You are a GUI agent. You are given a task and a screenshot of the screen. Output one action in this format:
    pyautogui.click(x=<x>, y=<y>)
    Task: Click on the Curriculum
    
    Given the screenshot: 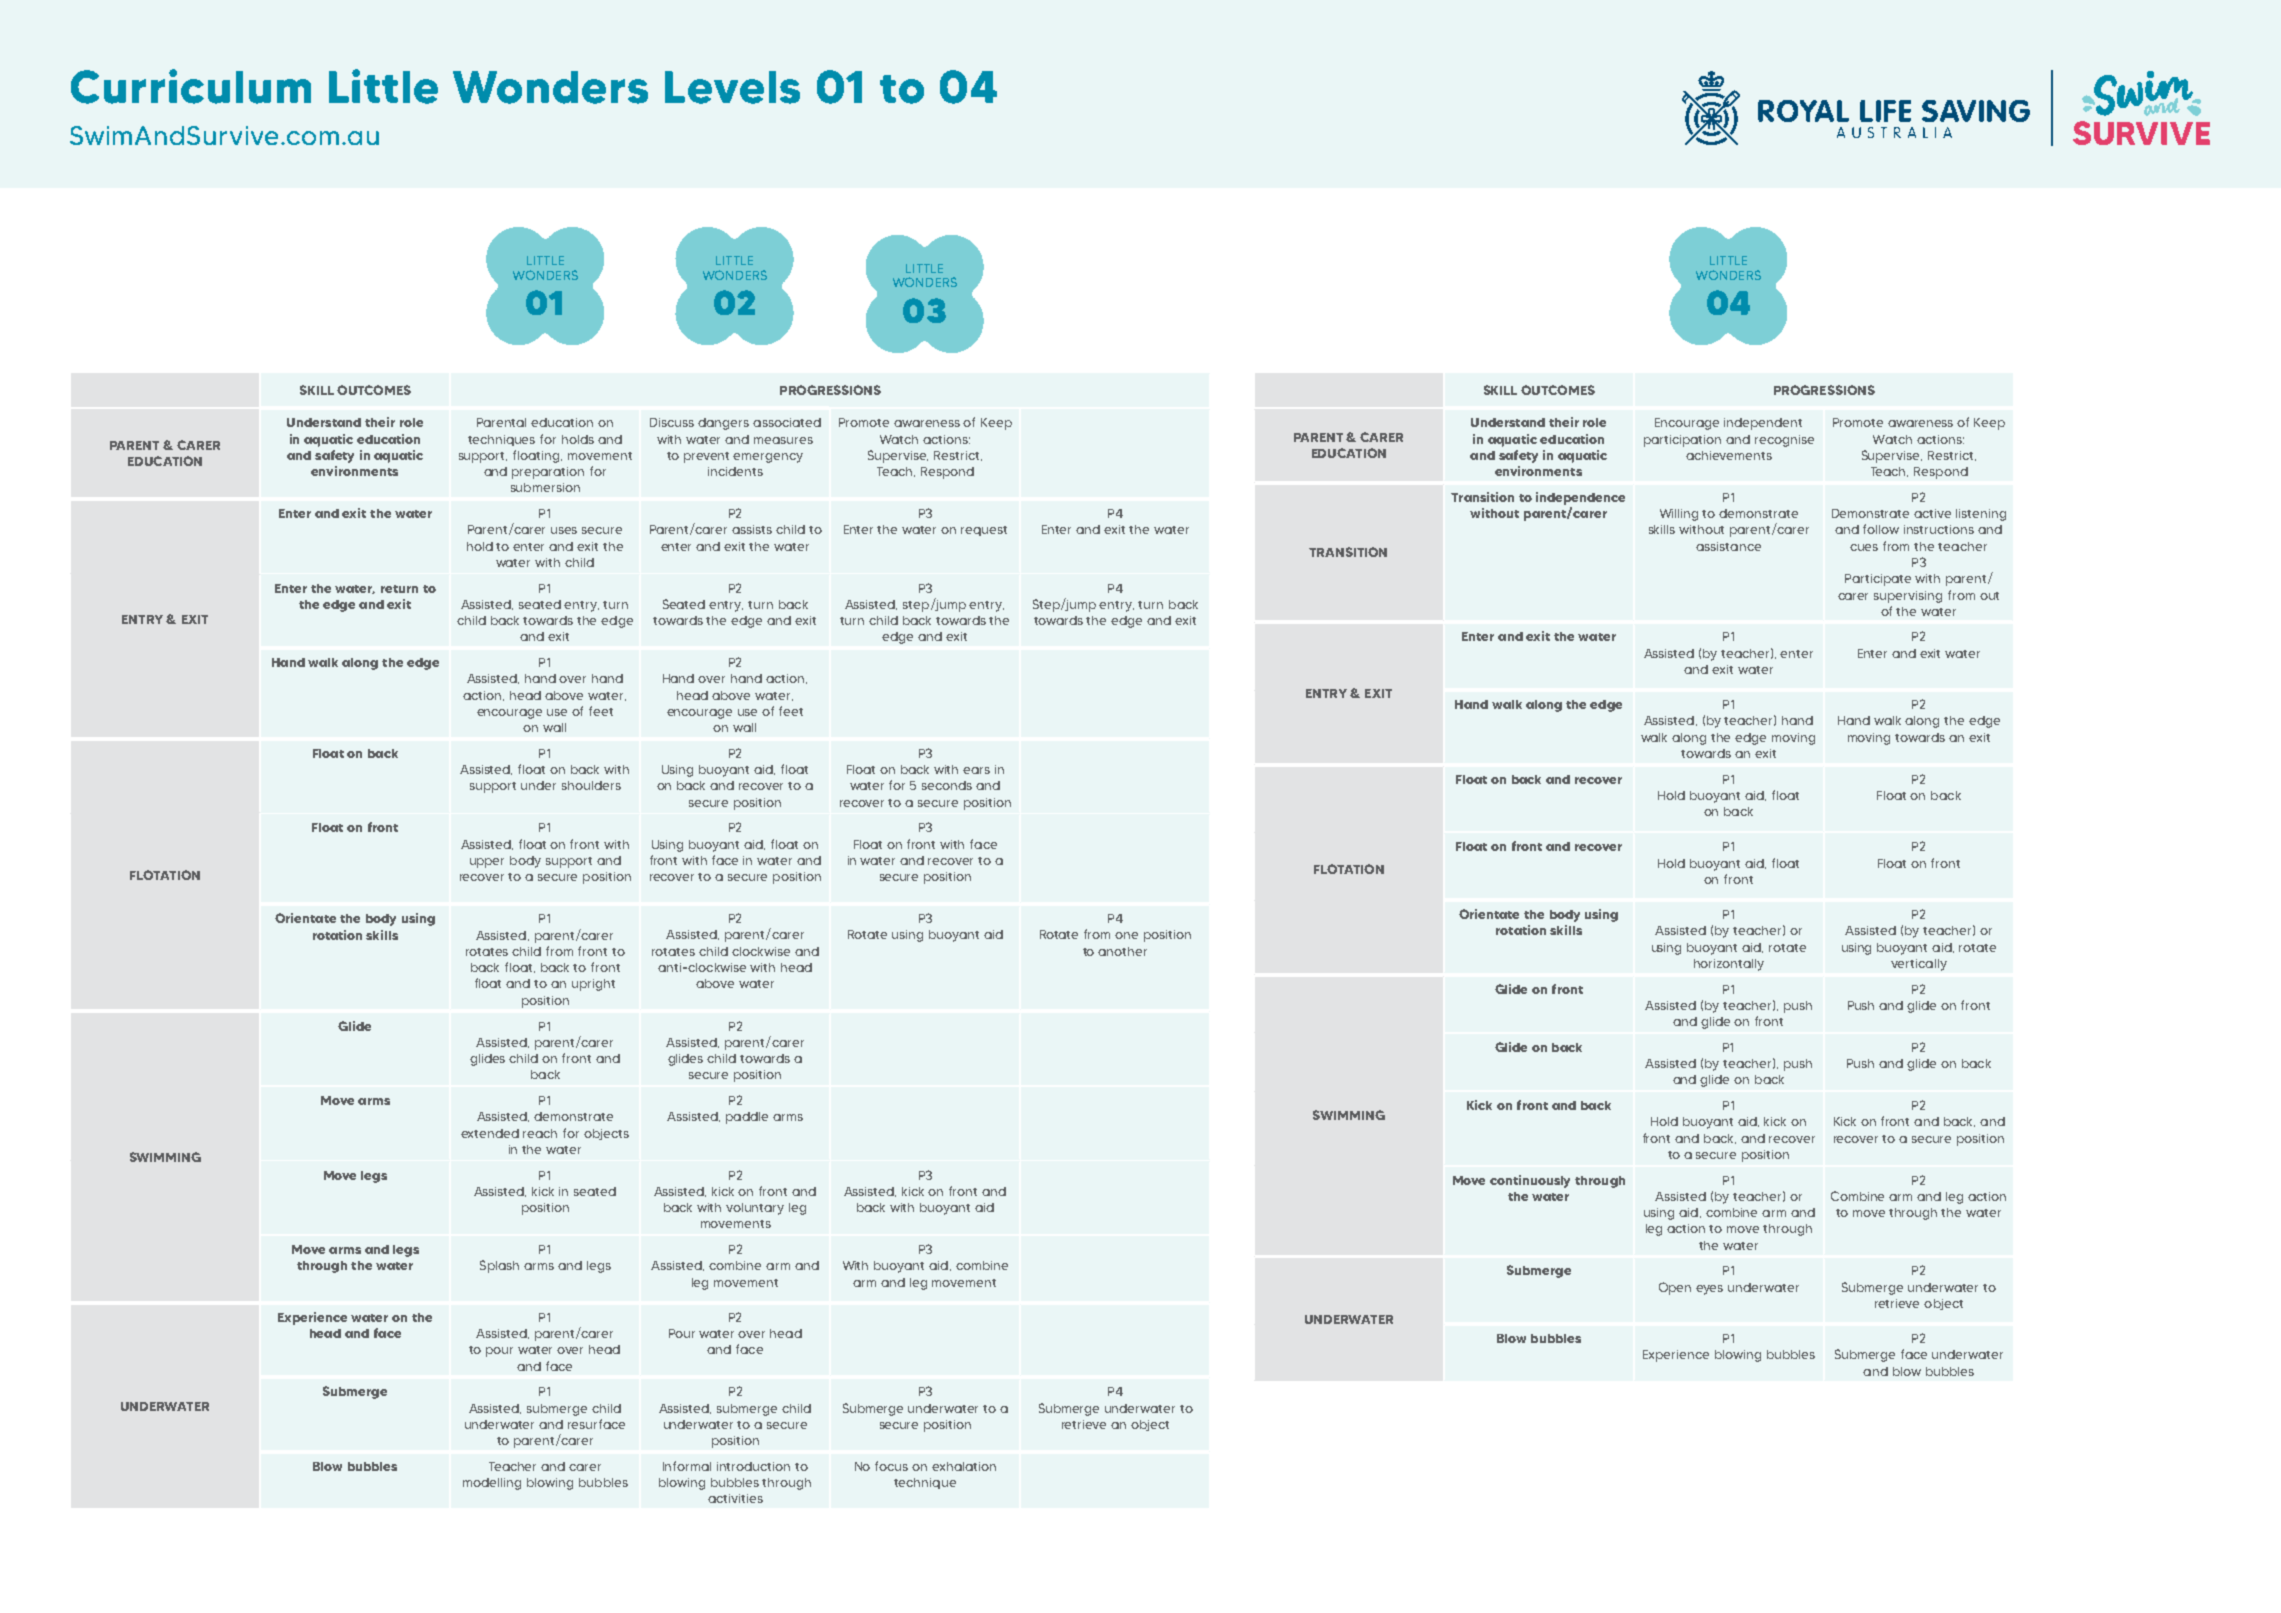 What is the action you would take?
    pyautogui.click(x=191, y=86)
